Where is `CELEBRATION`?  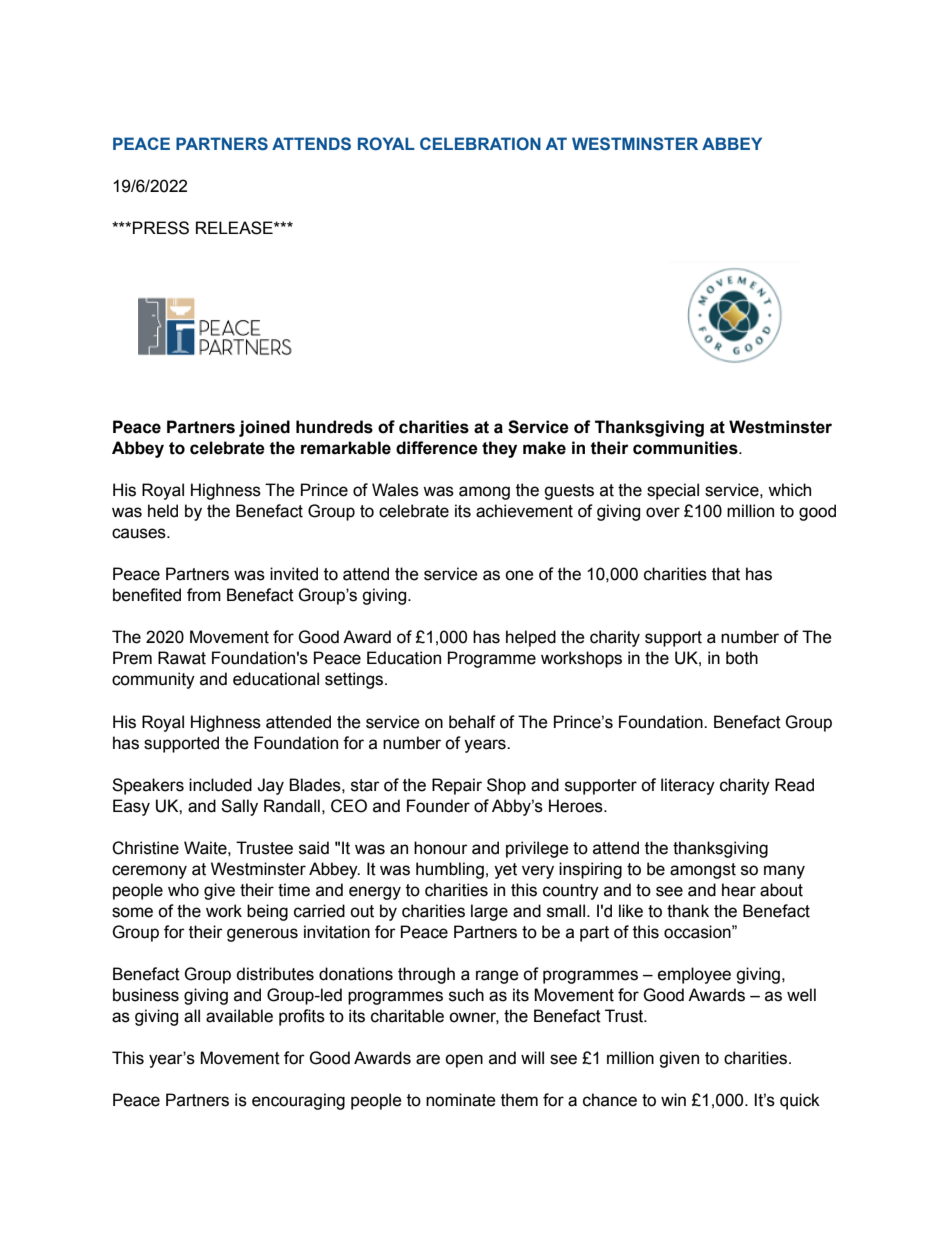 CELEBRATION is located at coordinates (480, 143).
